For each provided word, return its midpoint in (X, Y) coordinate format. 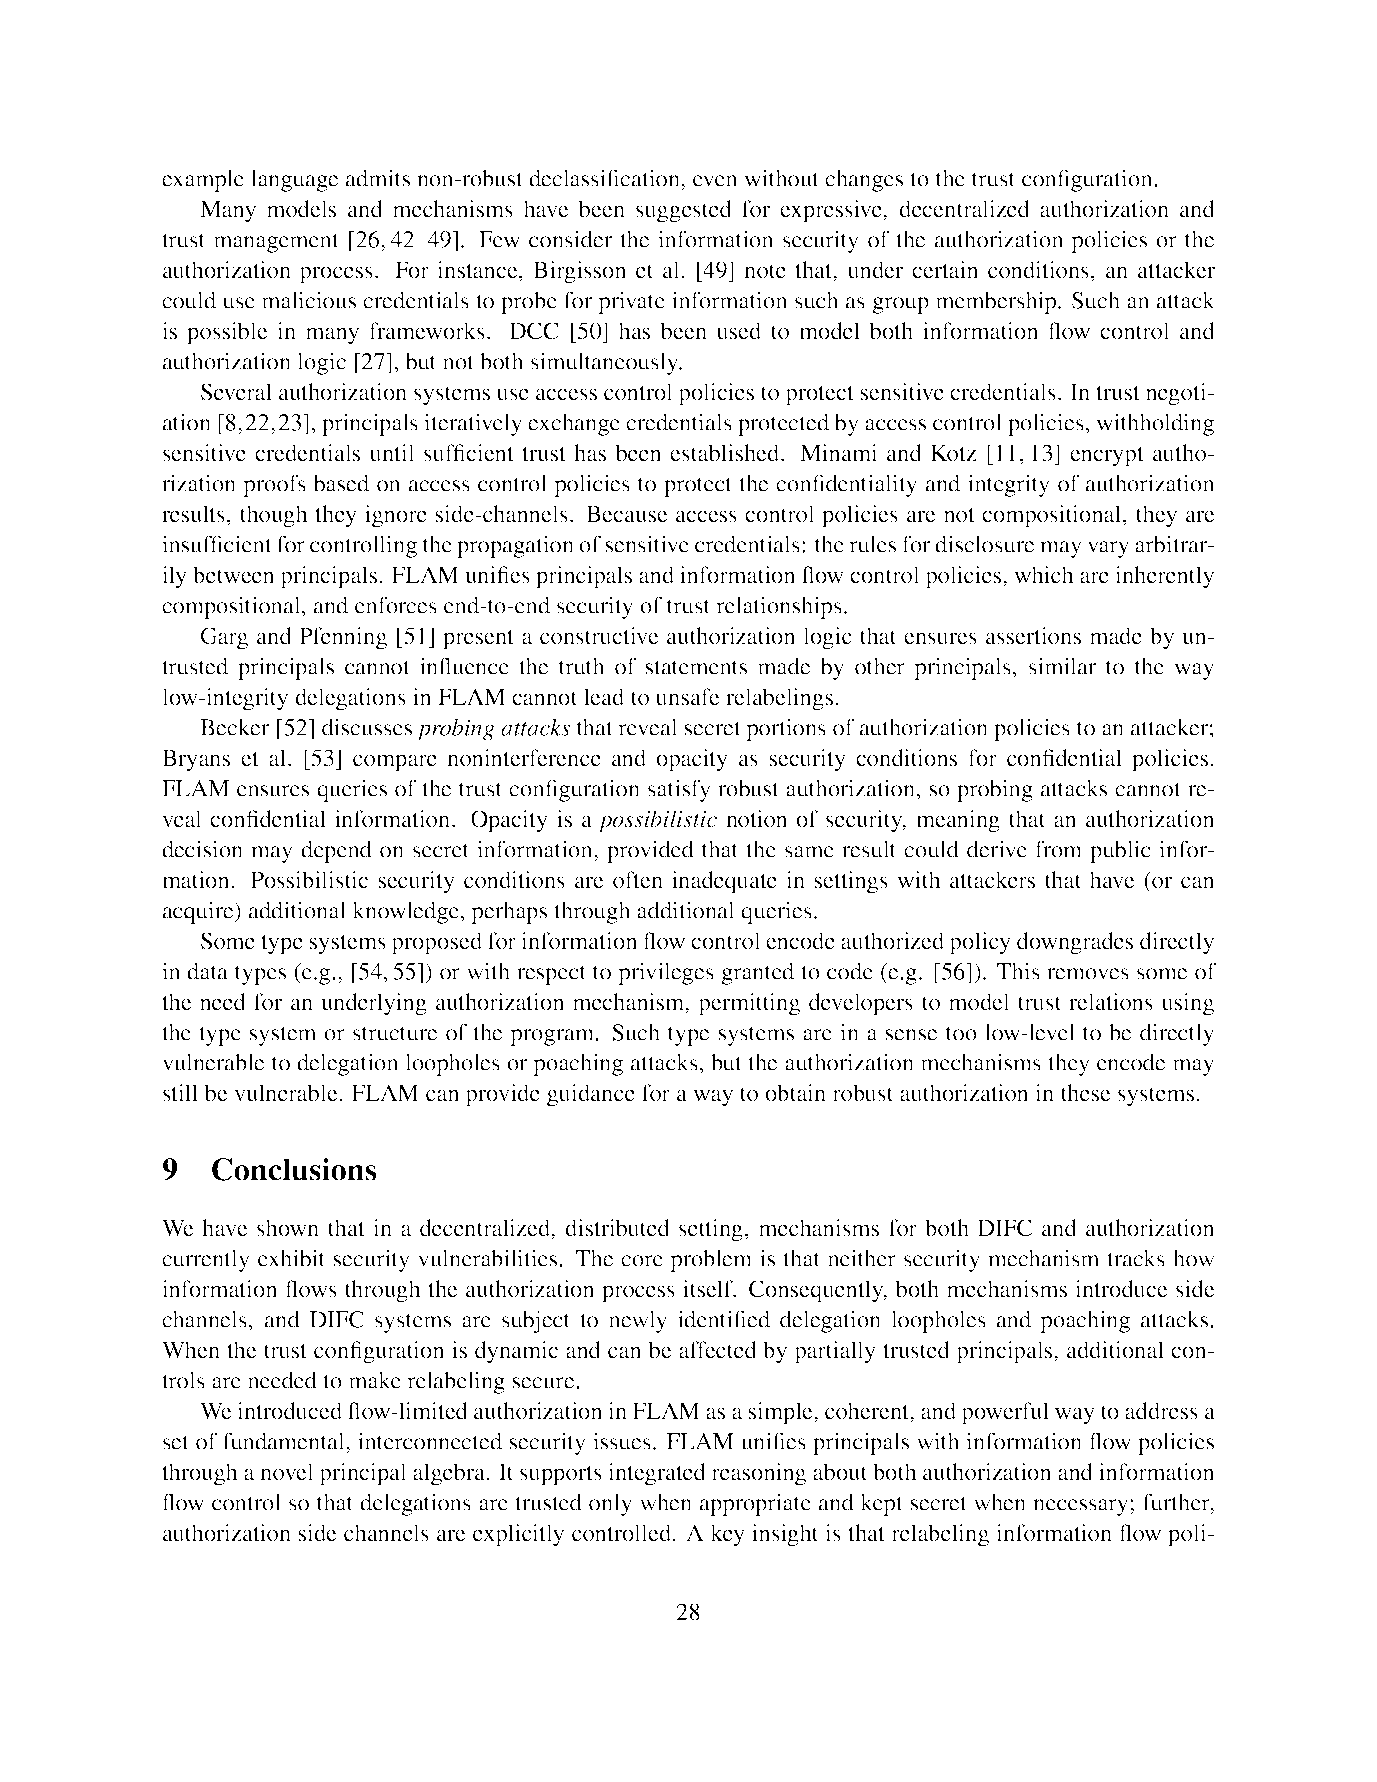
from (1058, 849)
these (1086, 1092)
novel (287, 1472)
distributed (617, 1227)
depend (336, 851)
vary (1108, 549)
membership (997, 302)
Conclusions (294, 1169)
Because (627, 513)
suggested (684, 211)
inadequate (724, 882)
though (274, 516)
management (276, 243)
